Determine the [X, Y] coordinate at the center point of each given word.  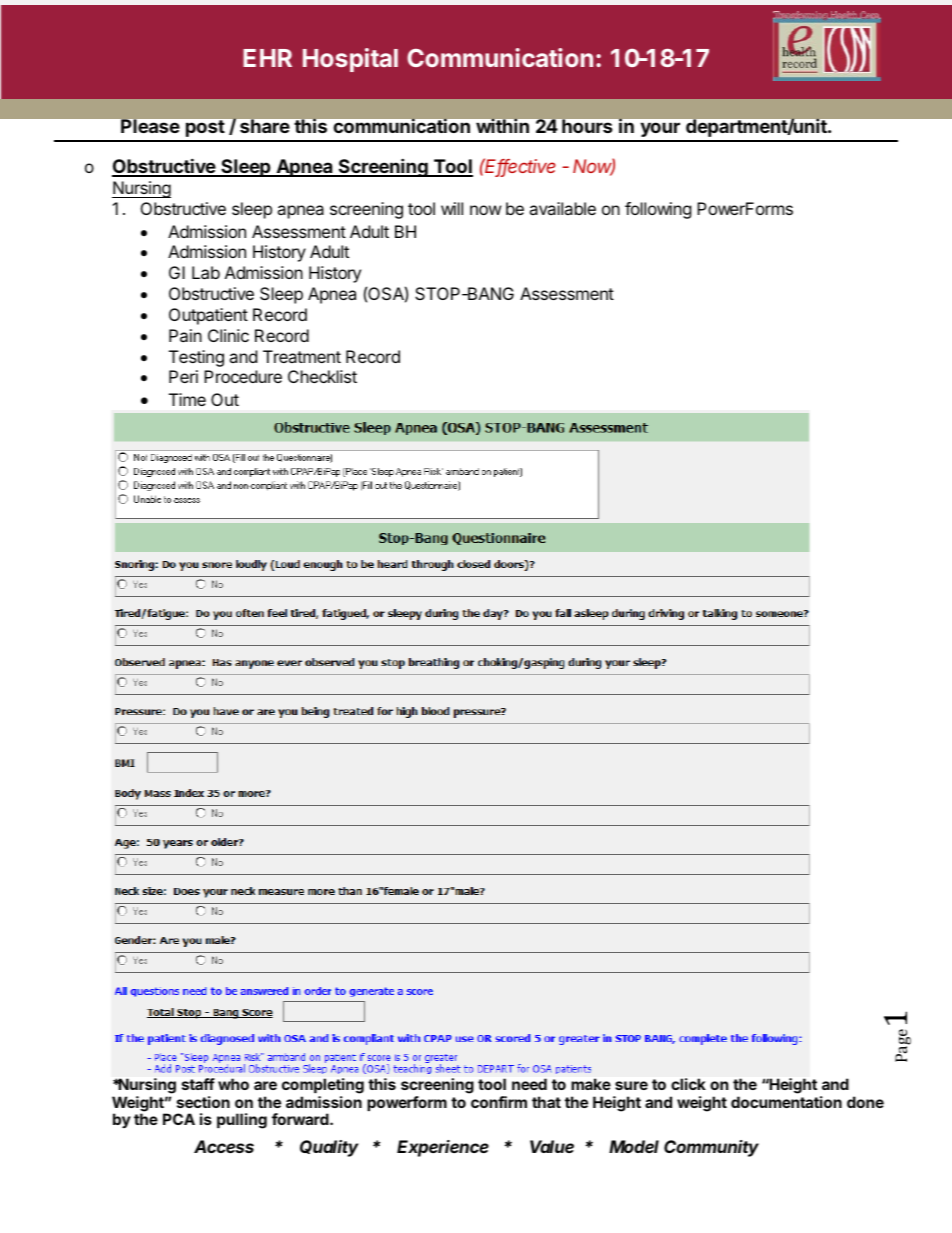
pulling [242, 1121]
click [688, 1084]
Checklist [322, 376]
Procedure [243, 376]
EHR [267, 58]
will [452, 208]
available [562, 208]
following [658, 210]
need [529, 1084]
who [233, 1084]
